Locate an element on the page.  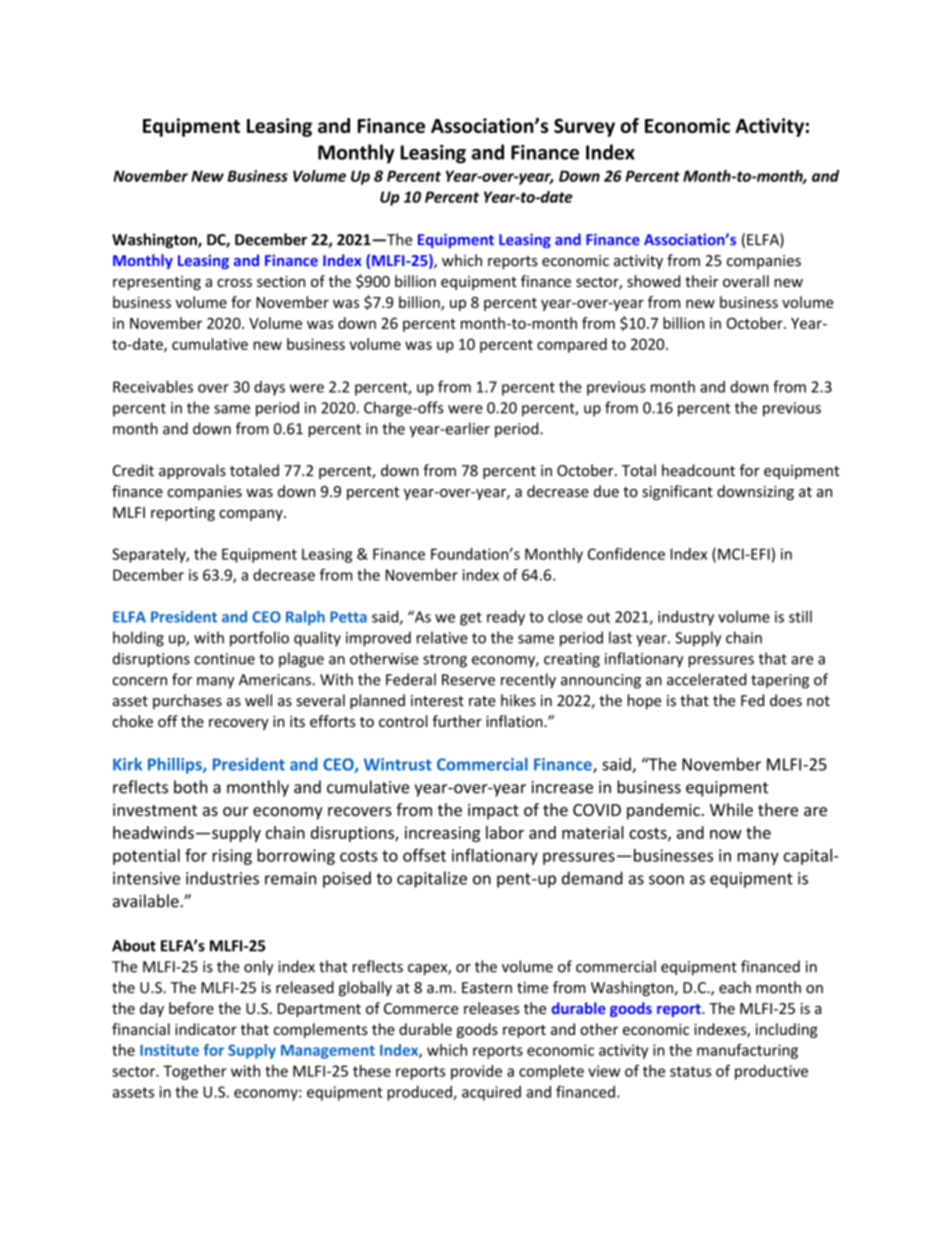
provide is located at coordinates (476, 1072).
